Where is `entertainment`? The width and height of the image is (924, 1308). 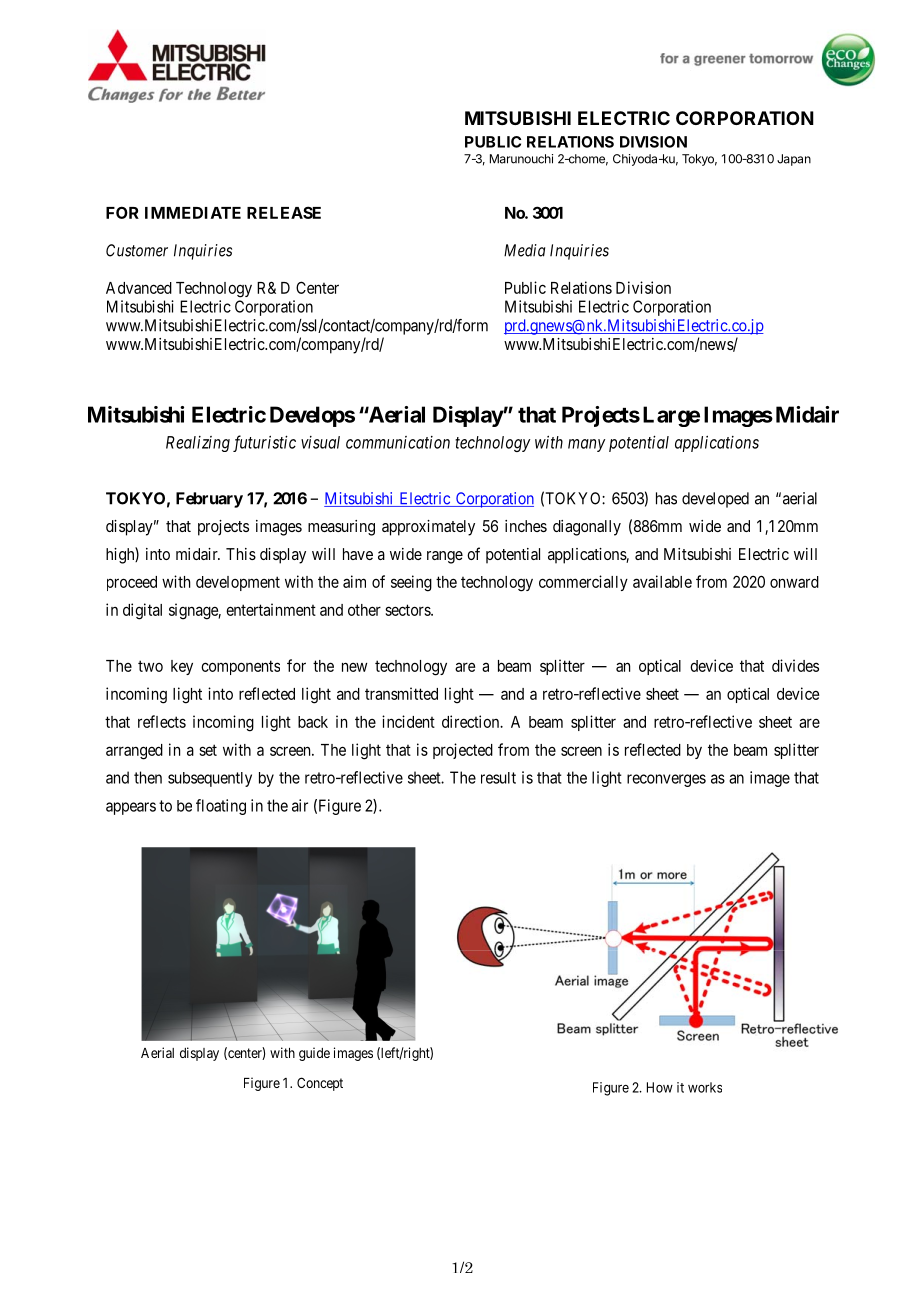
entertainment is located at coordinates (271, 609).
